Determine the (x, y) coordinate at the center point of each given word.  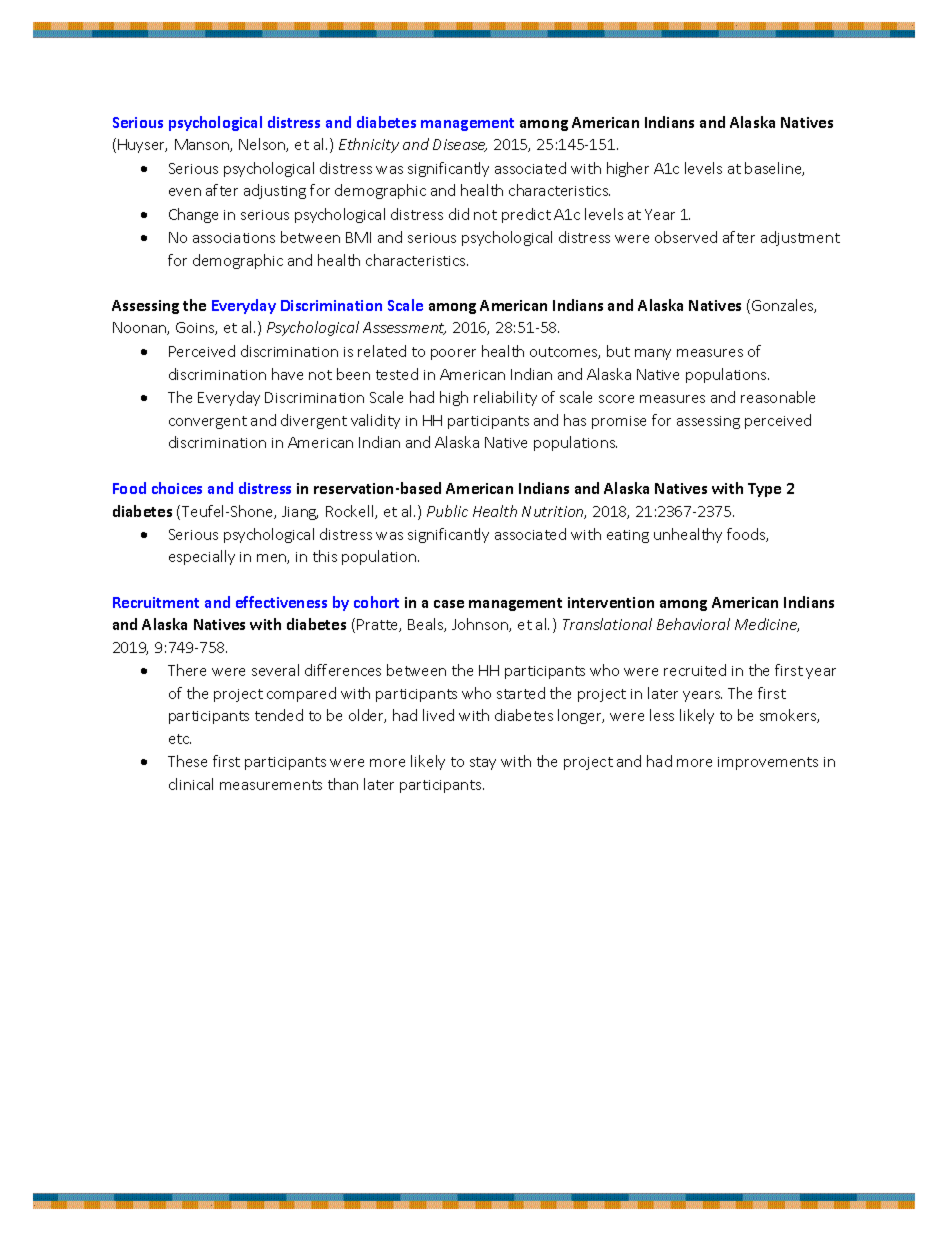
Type (764, 490)
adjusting (275, 191)
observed (686, 237)
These (187, 761)
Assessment (404, 328)
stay (483, 763)
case (449, 604)
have (287, 374)
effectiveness (281, 602)
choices (177, 488)
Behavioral (693, 624)
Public (447, 511)
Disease (460, 145)
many (653, 354)
